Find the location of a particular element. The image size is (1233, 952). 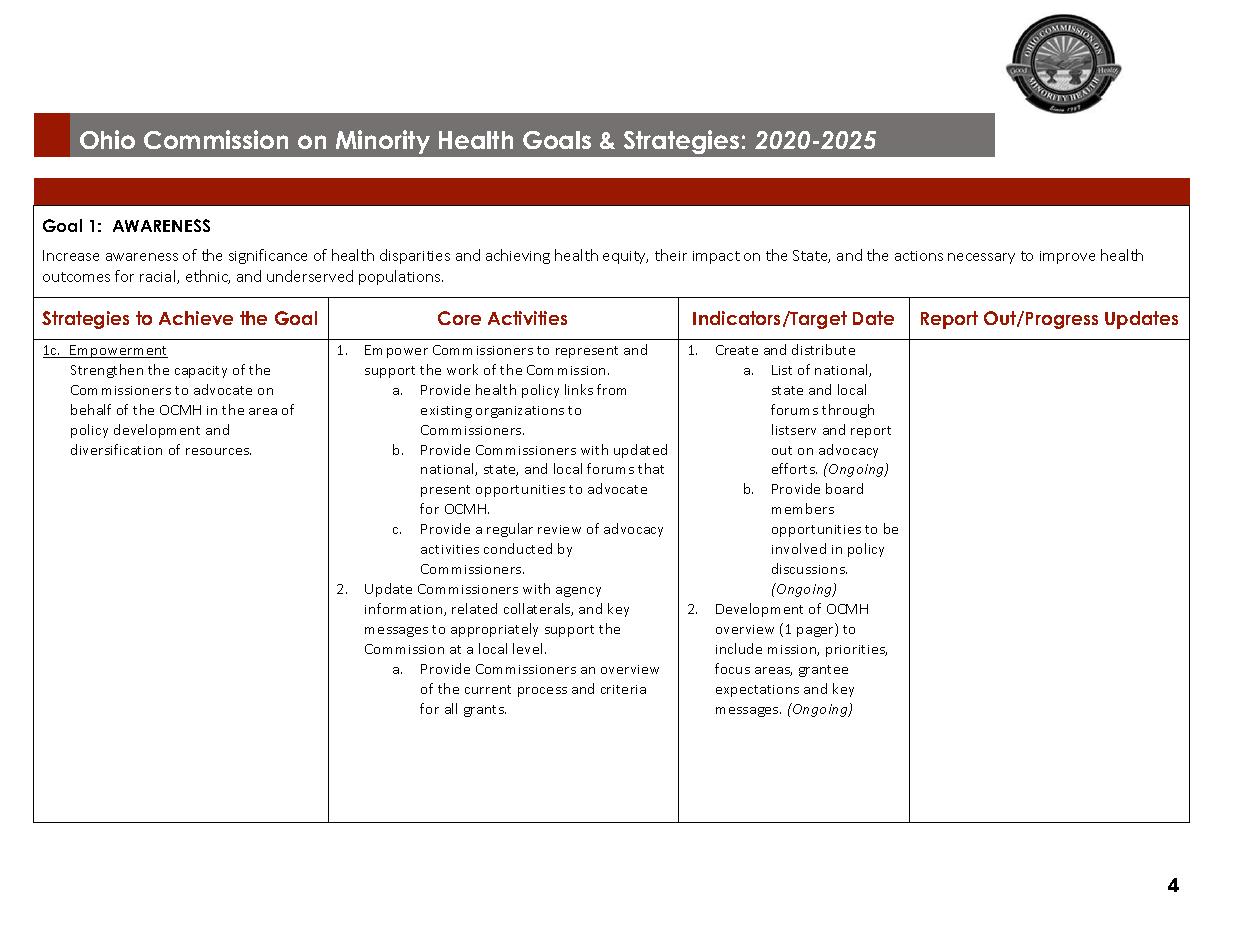

Ohio is located at coordinates (107, 139).
